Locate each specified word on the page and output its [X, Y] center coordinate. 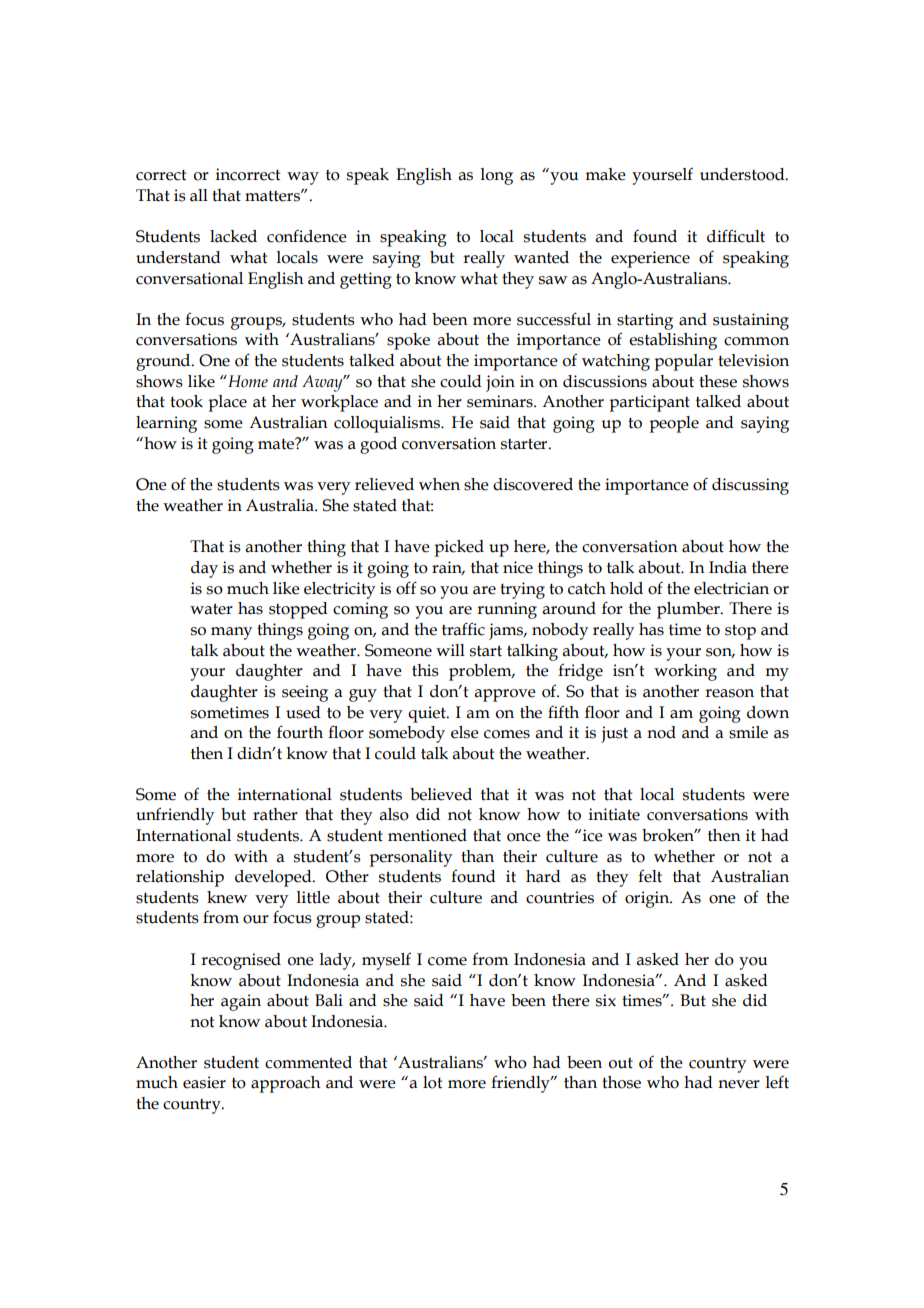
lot [432, 1082]
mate [277, 444]
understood [743, 174]
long [497, 176]
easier [204, 1082]
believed [441, 794]
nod [661, 732]
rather [275, 814]
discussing [750, 486]
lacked [233, 236]
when [439, 484]
